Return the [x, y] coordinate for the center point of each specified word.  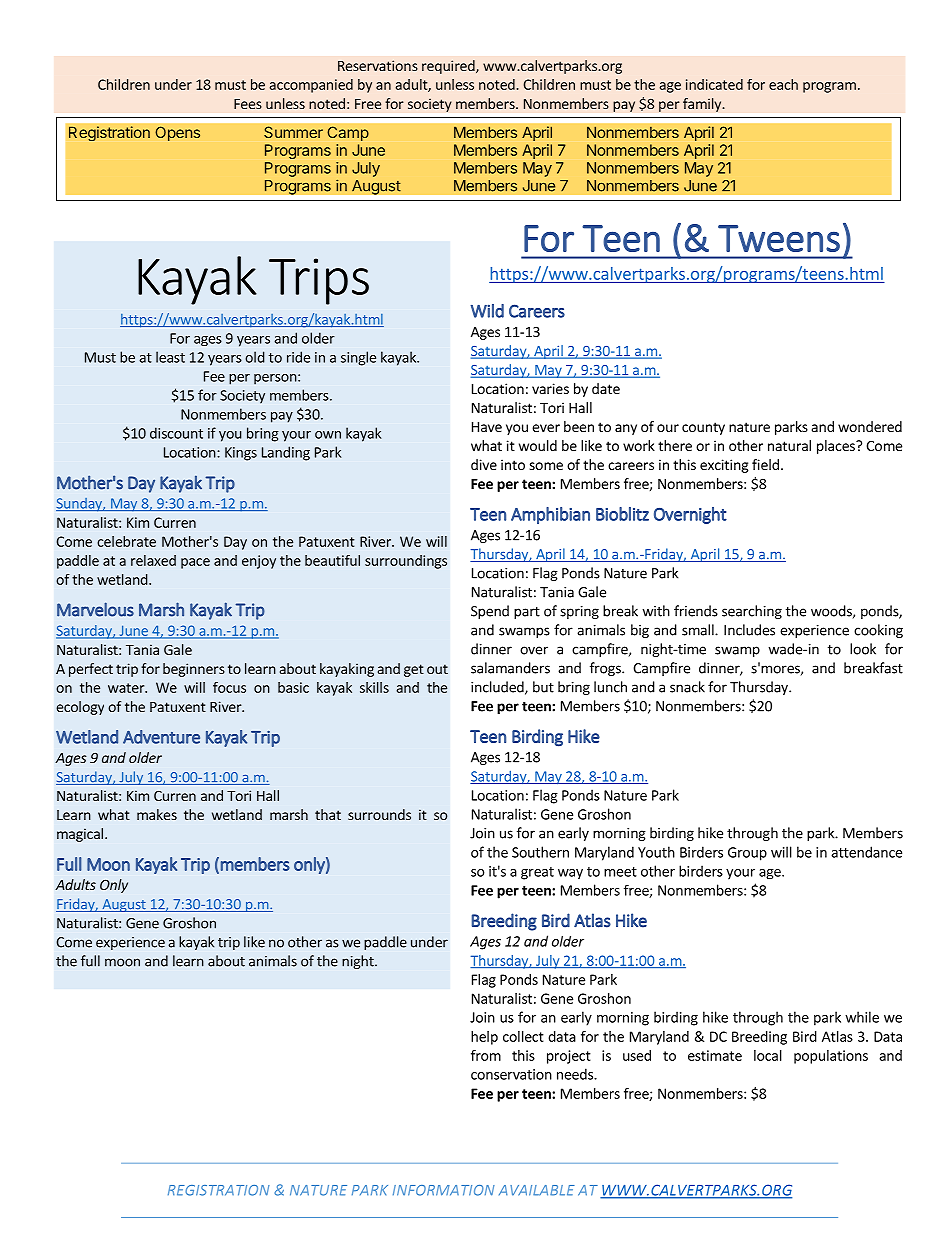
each [783, 84]
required [449, 67]
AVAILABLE [537, 1190]
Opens [177, 133]
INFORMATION [444, 1190]
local [768, 1055]
